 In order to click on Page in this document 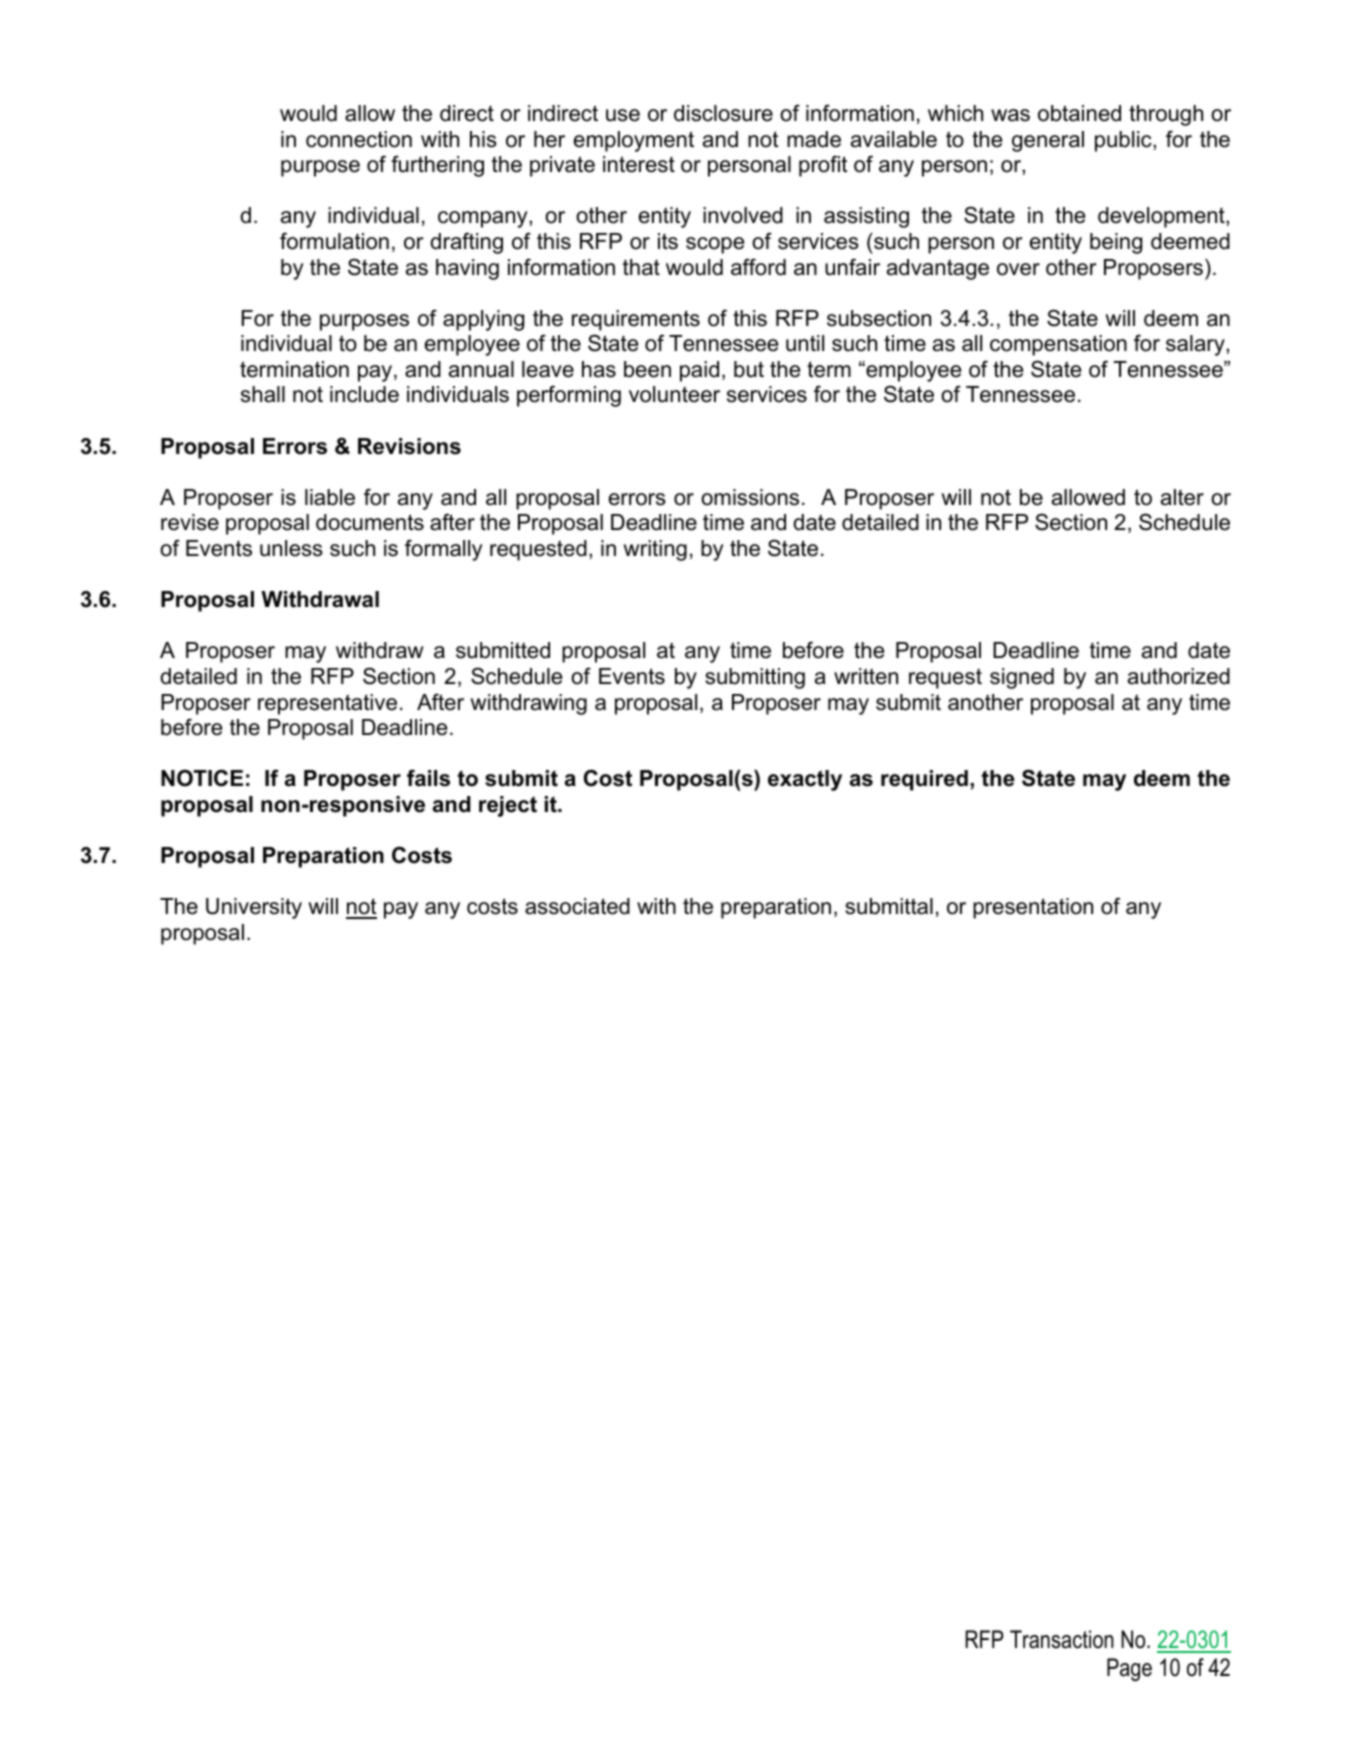, I will do `click(1129, 1669)`.
